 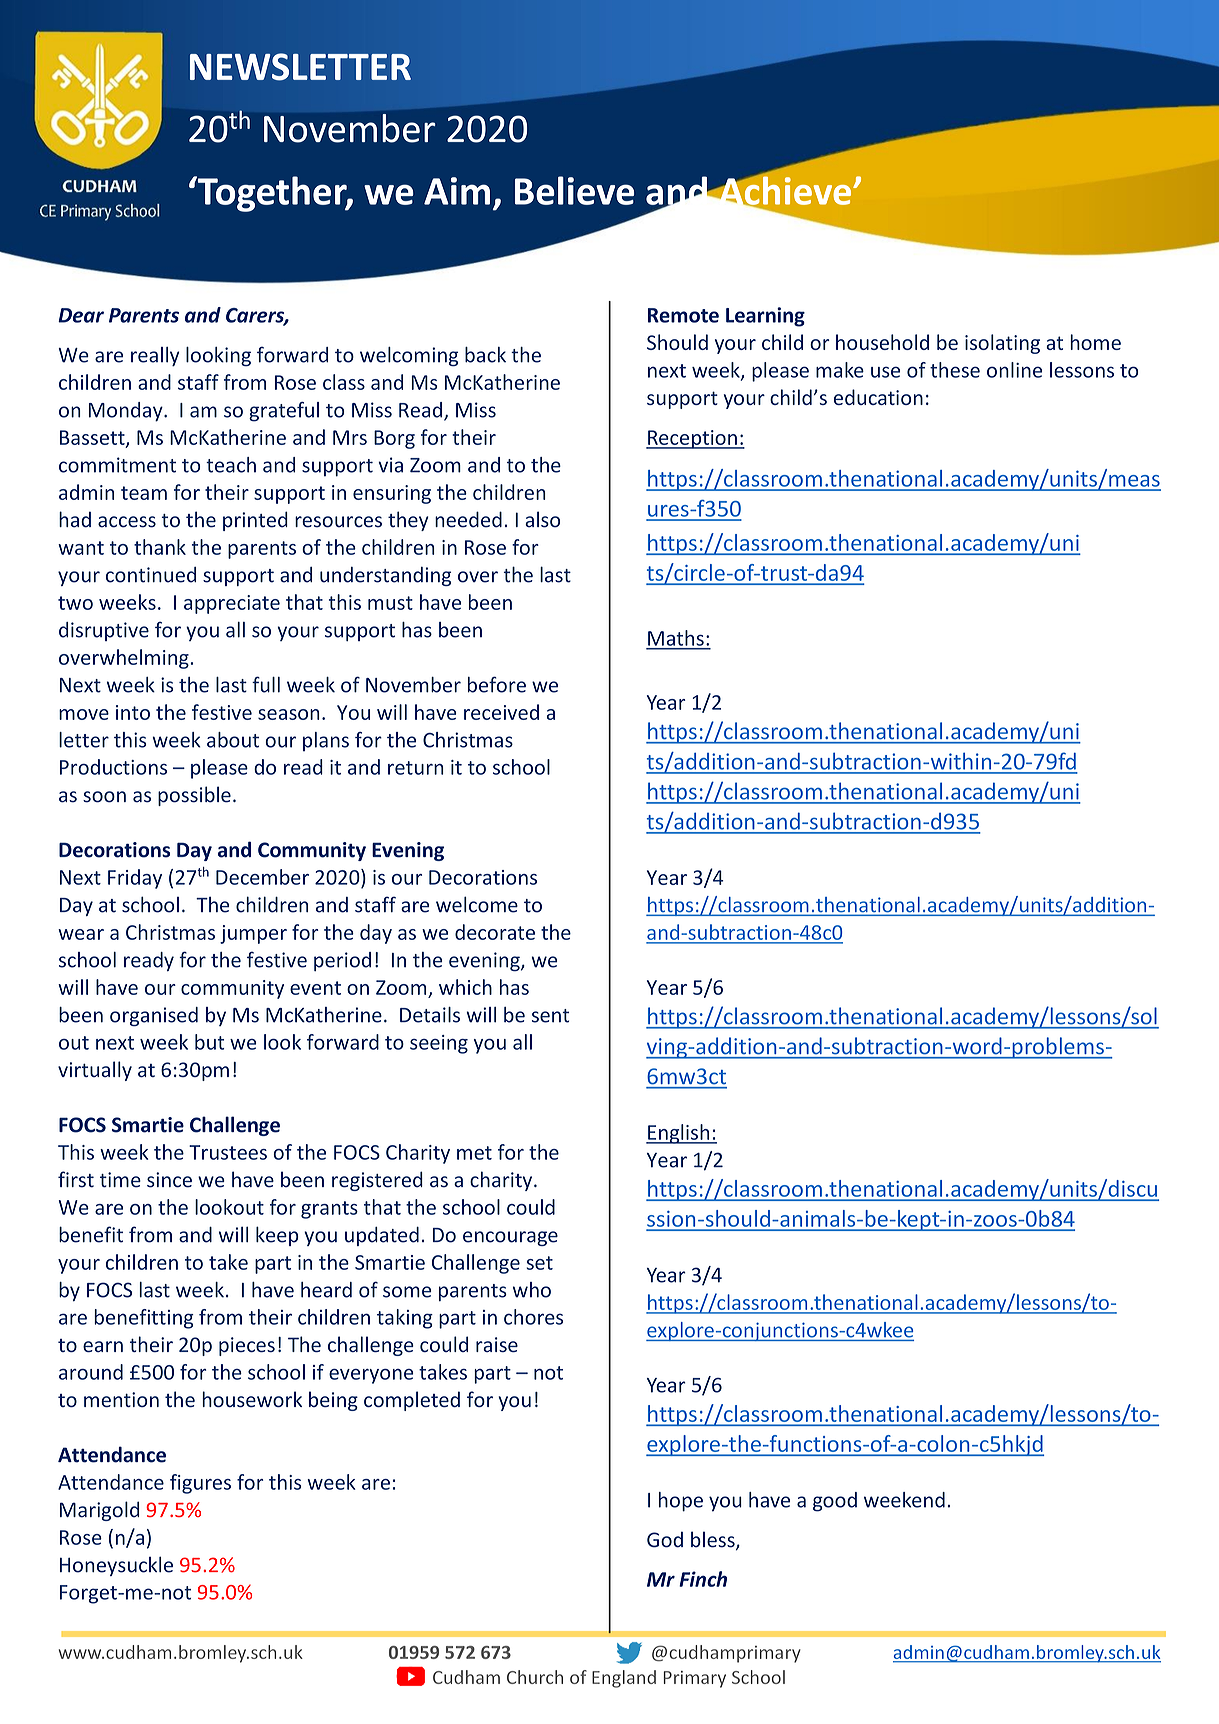 I want to click on Dear, so click(x=81, y=315).
